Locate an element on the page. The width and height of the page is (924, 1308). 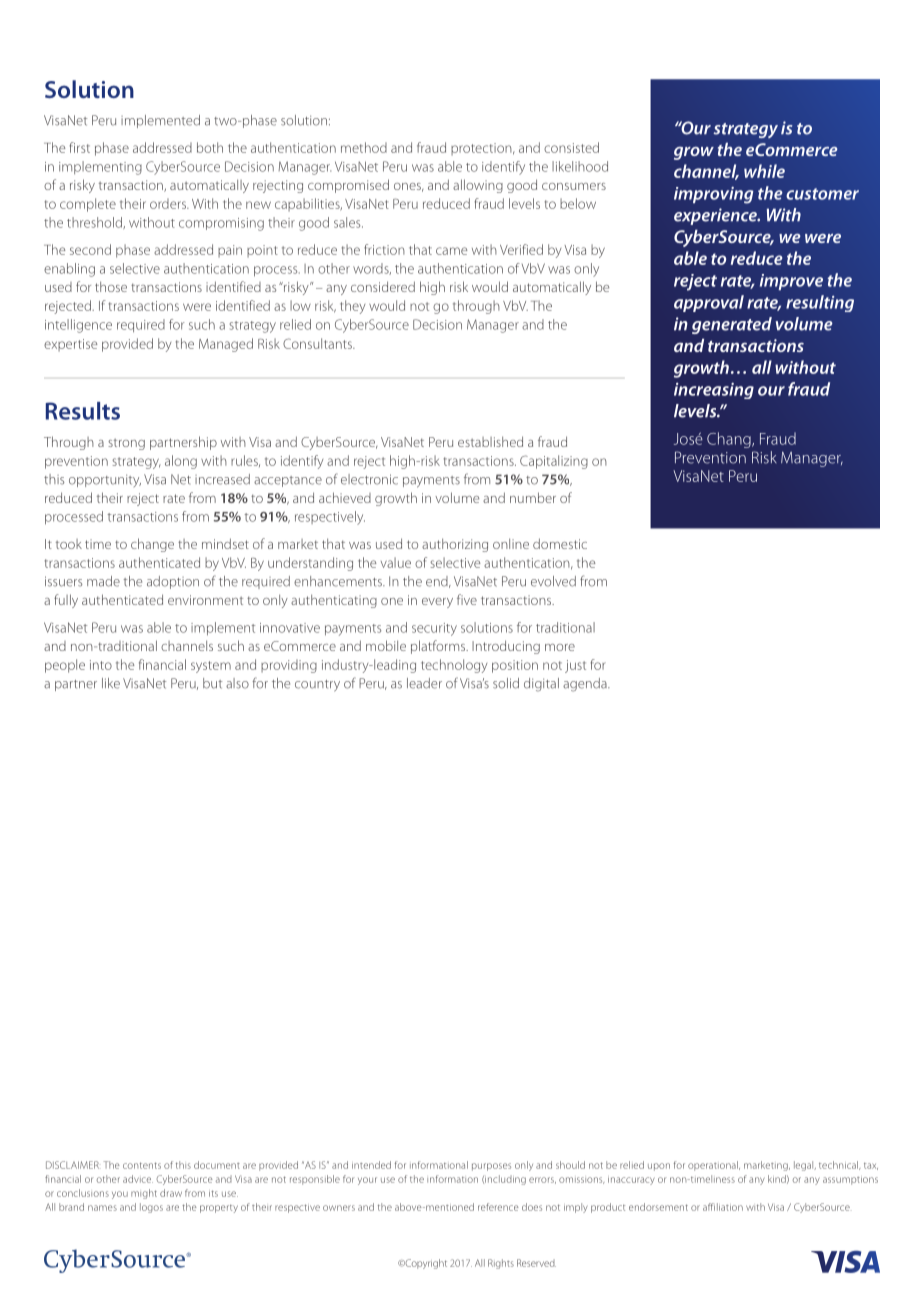
logos is located at coordinates (151, 1208).
